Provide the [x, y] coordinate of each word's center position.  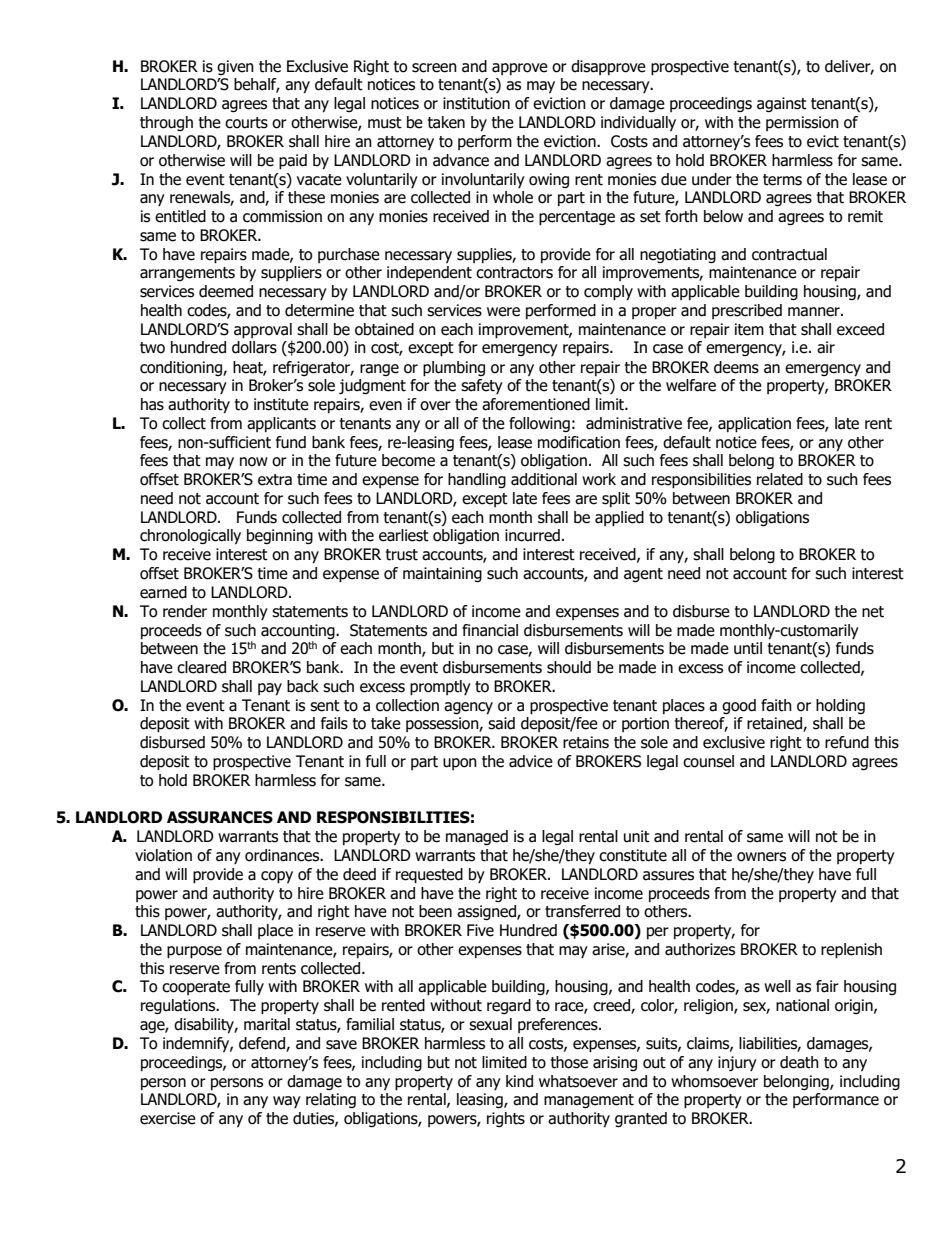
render [185, 611]
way [287, 1102]
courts [246, 123]
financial [490, 630]
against [782, 104]
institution [476, 103]
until [748, 648]
